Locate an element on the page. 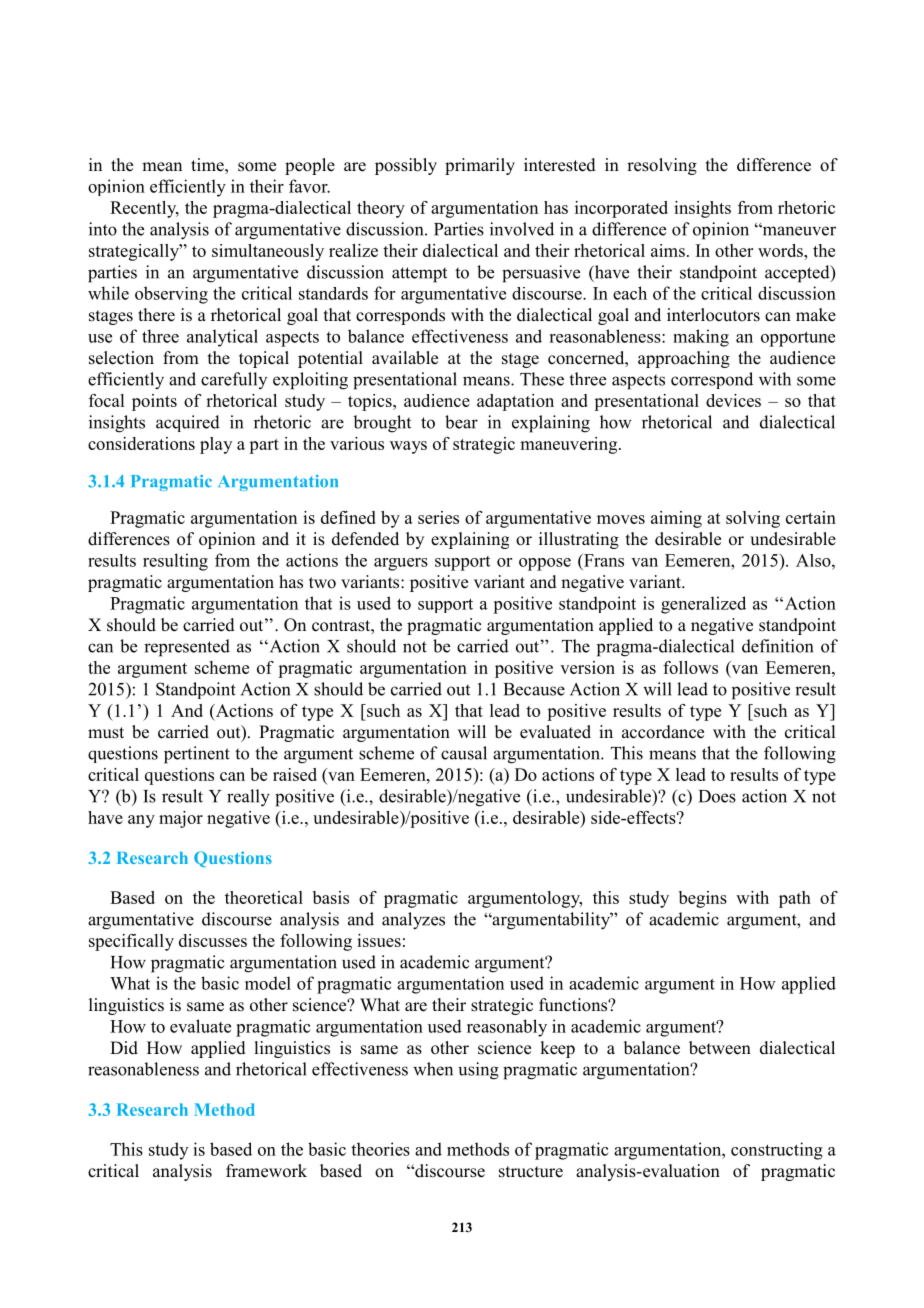 The image size is (924, 1308). words is located at coordinates (781, 250).
